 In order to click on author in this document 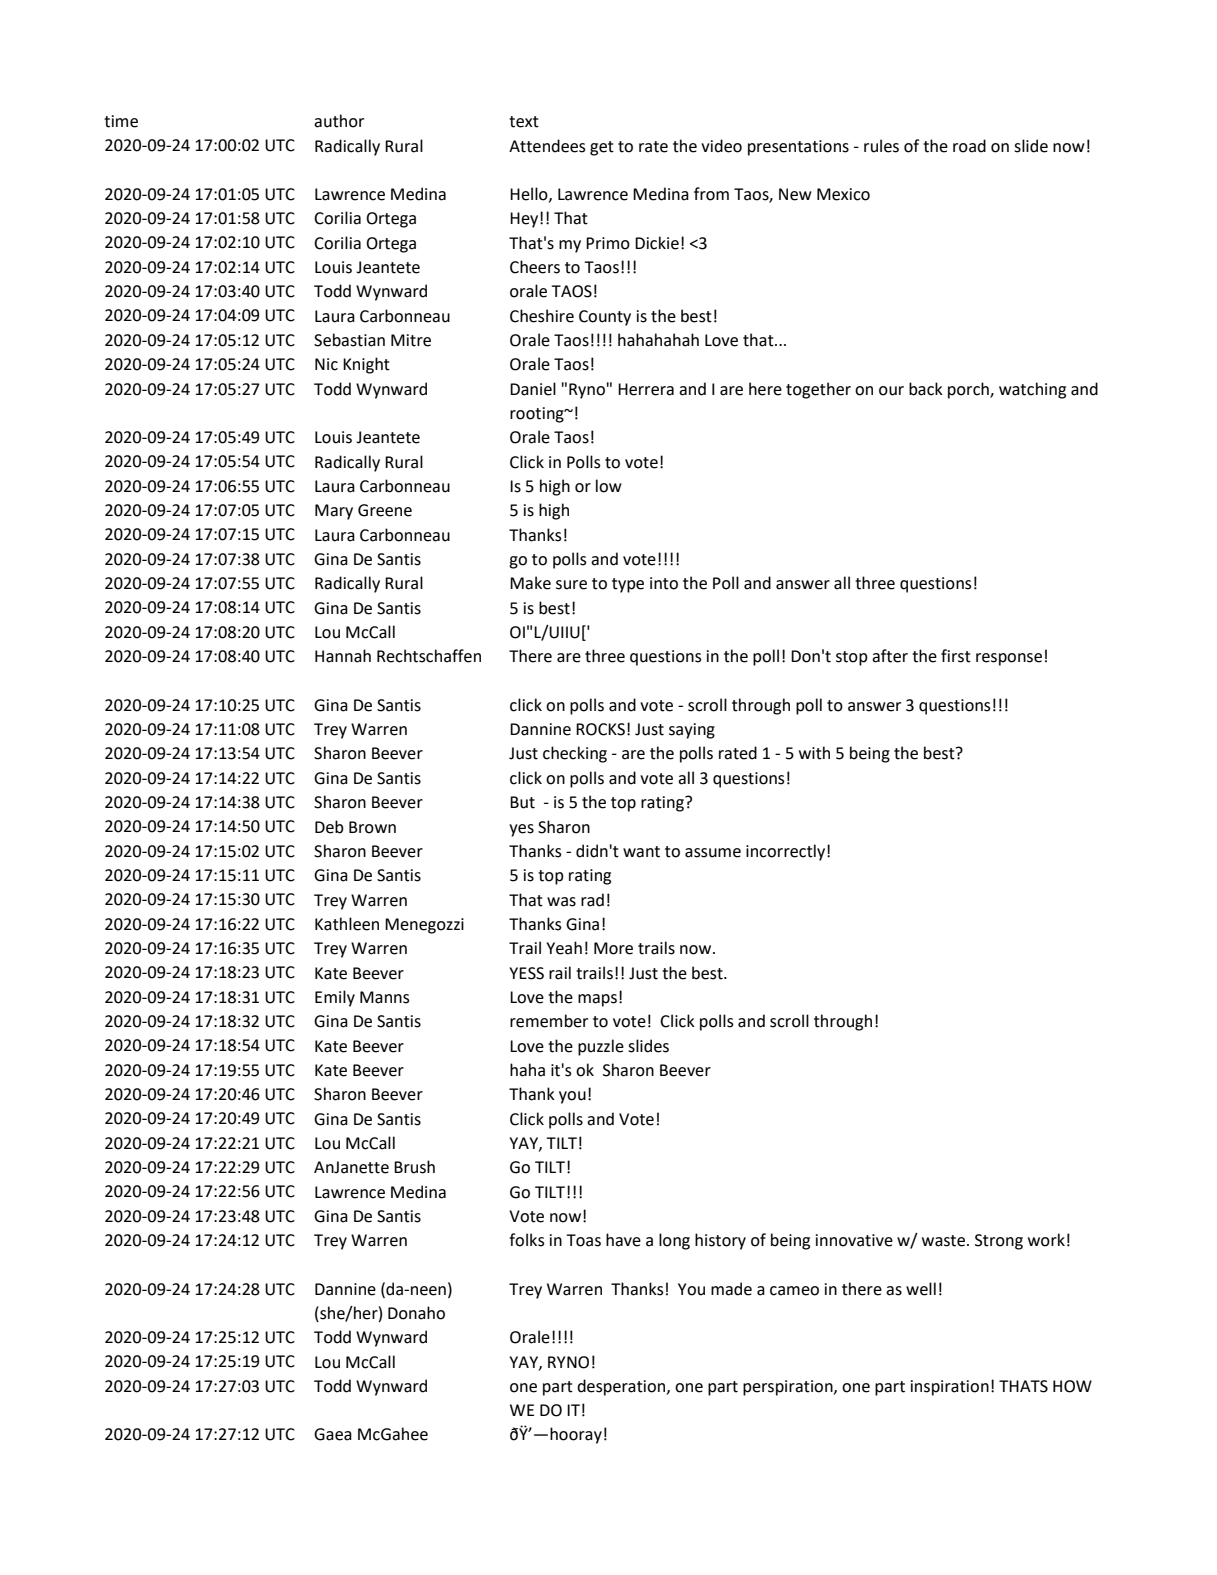, I will do `click(339, 121)`.
